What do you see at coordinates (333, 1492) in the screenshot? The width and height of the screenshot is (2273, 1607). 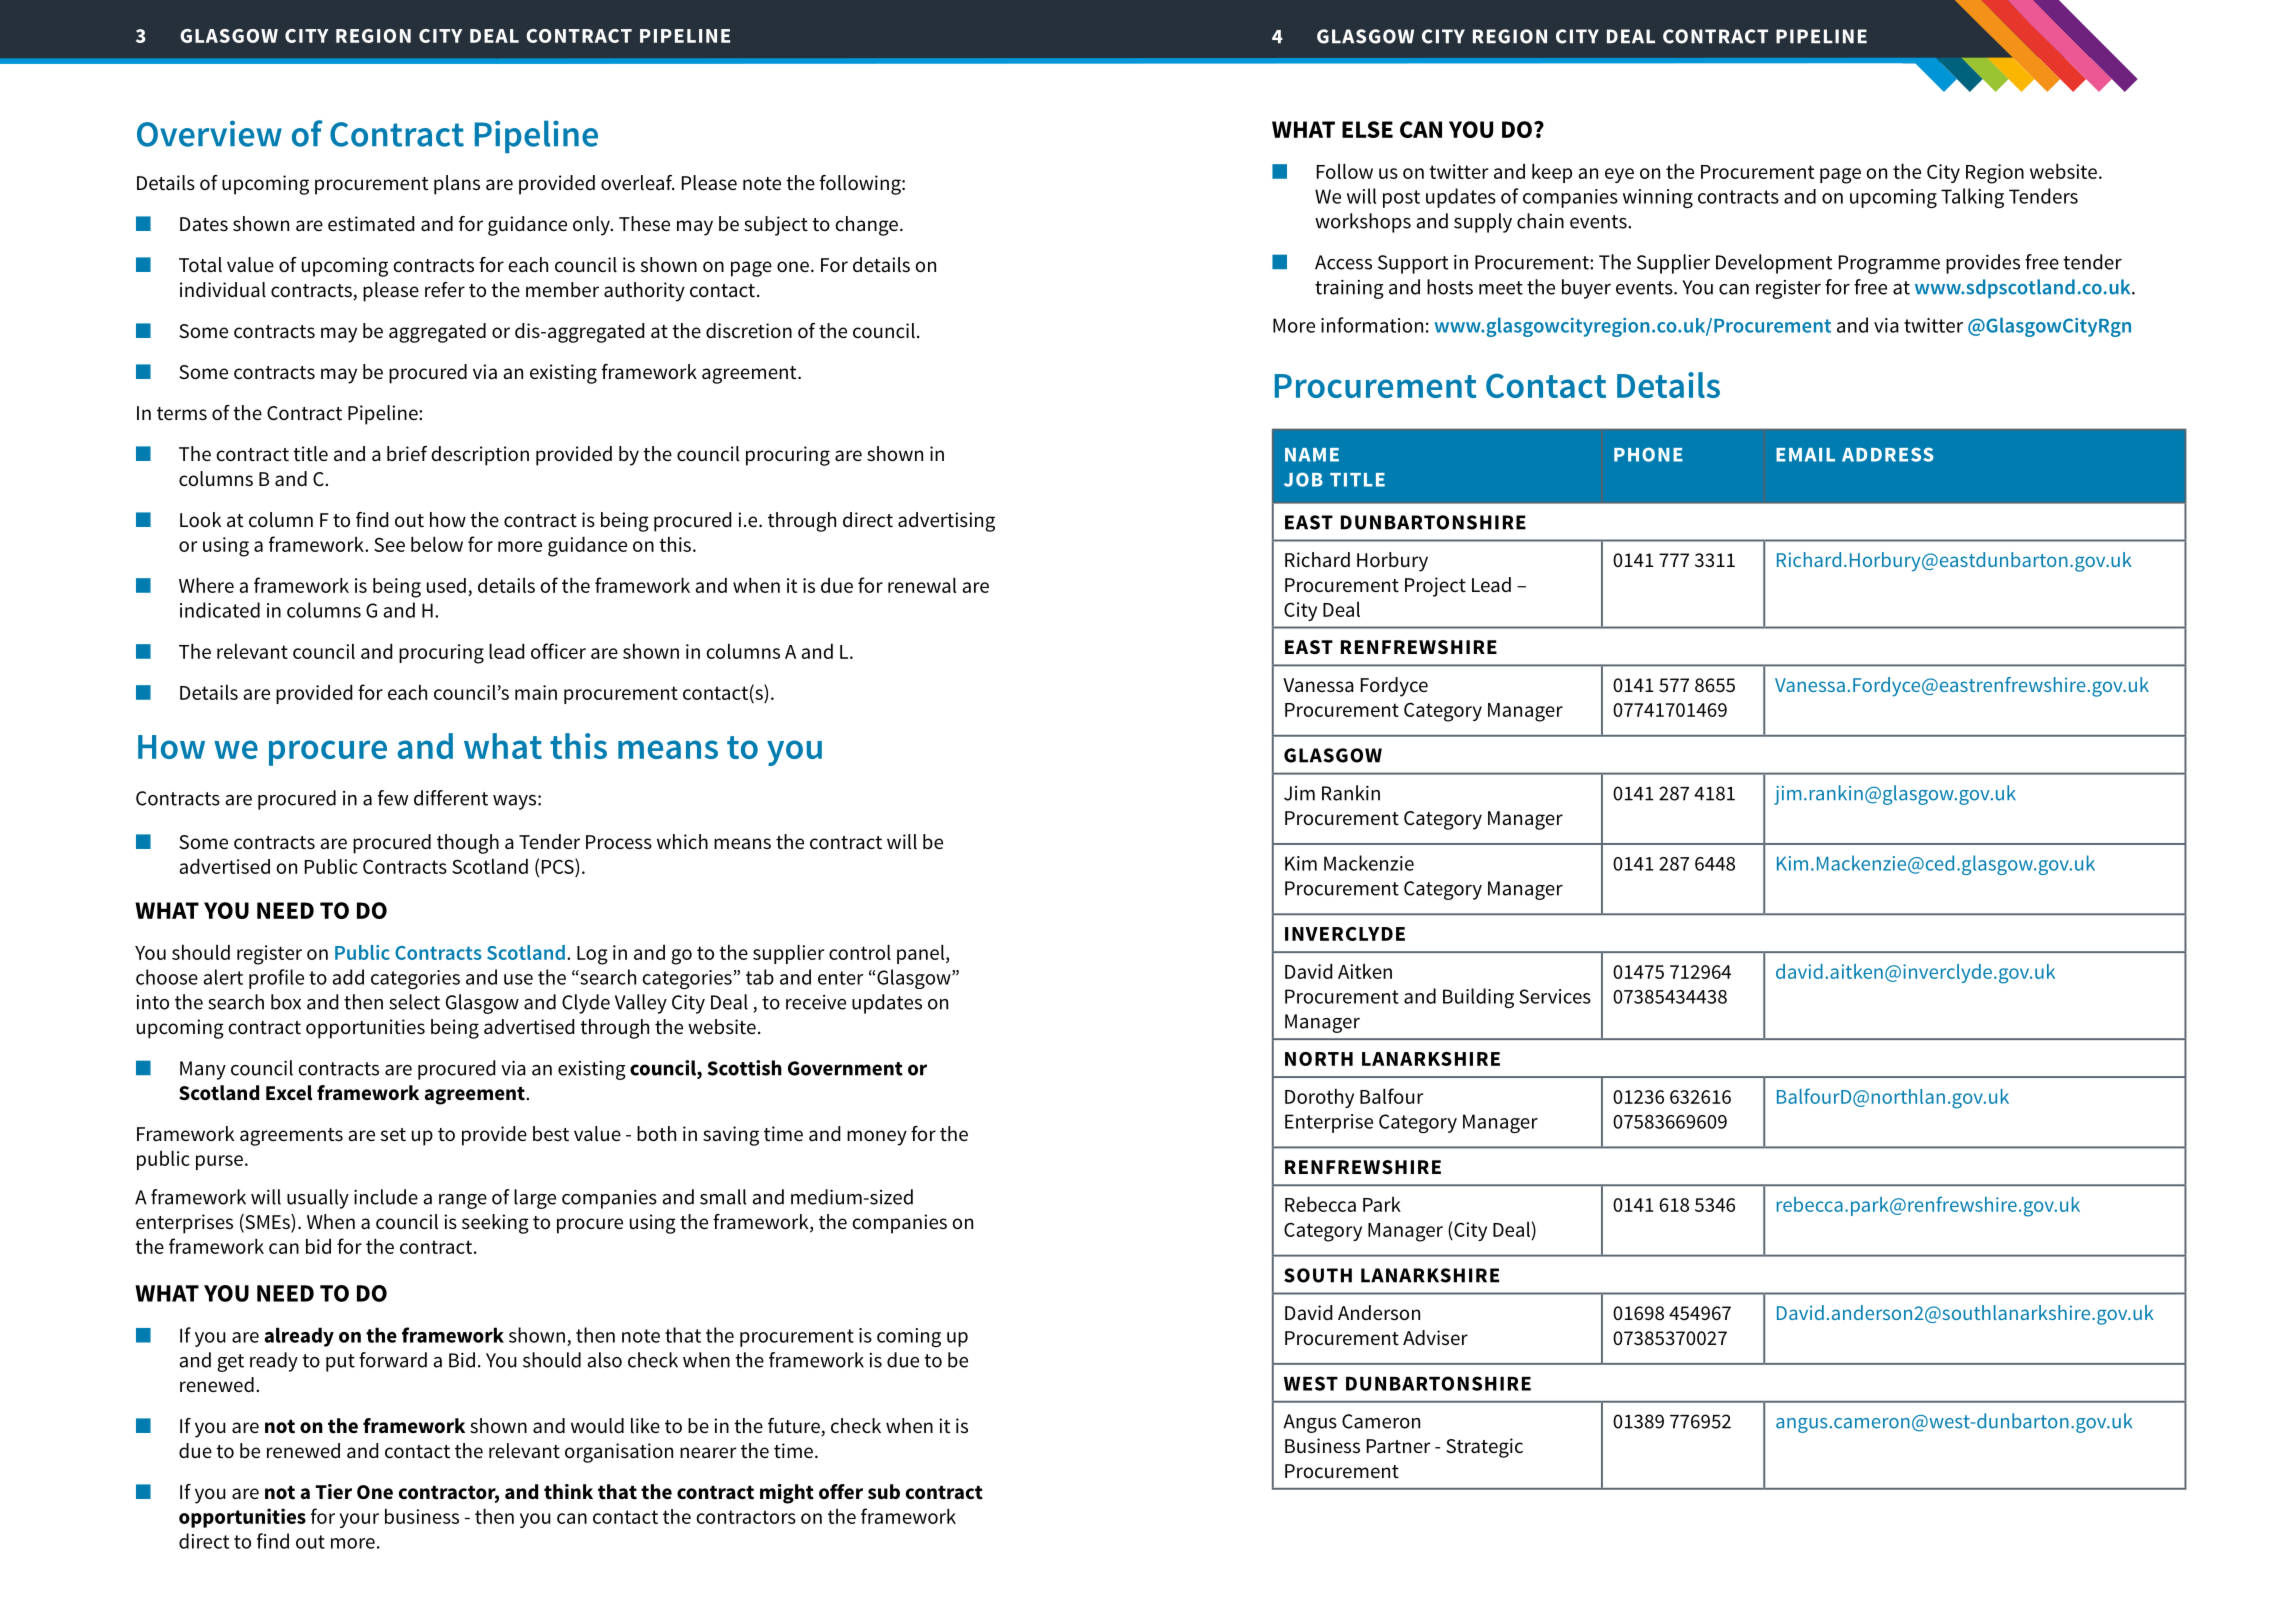 I see `Tier` at bounding box center [333, 1492].
